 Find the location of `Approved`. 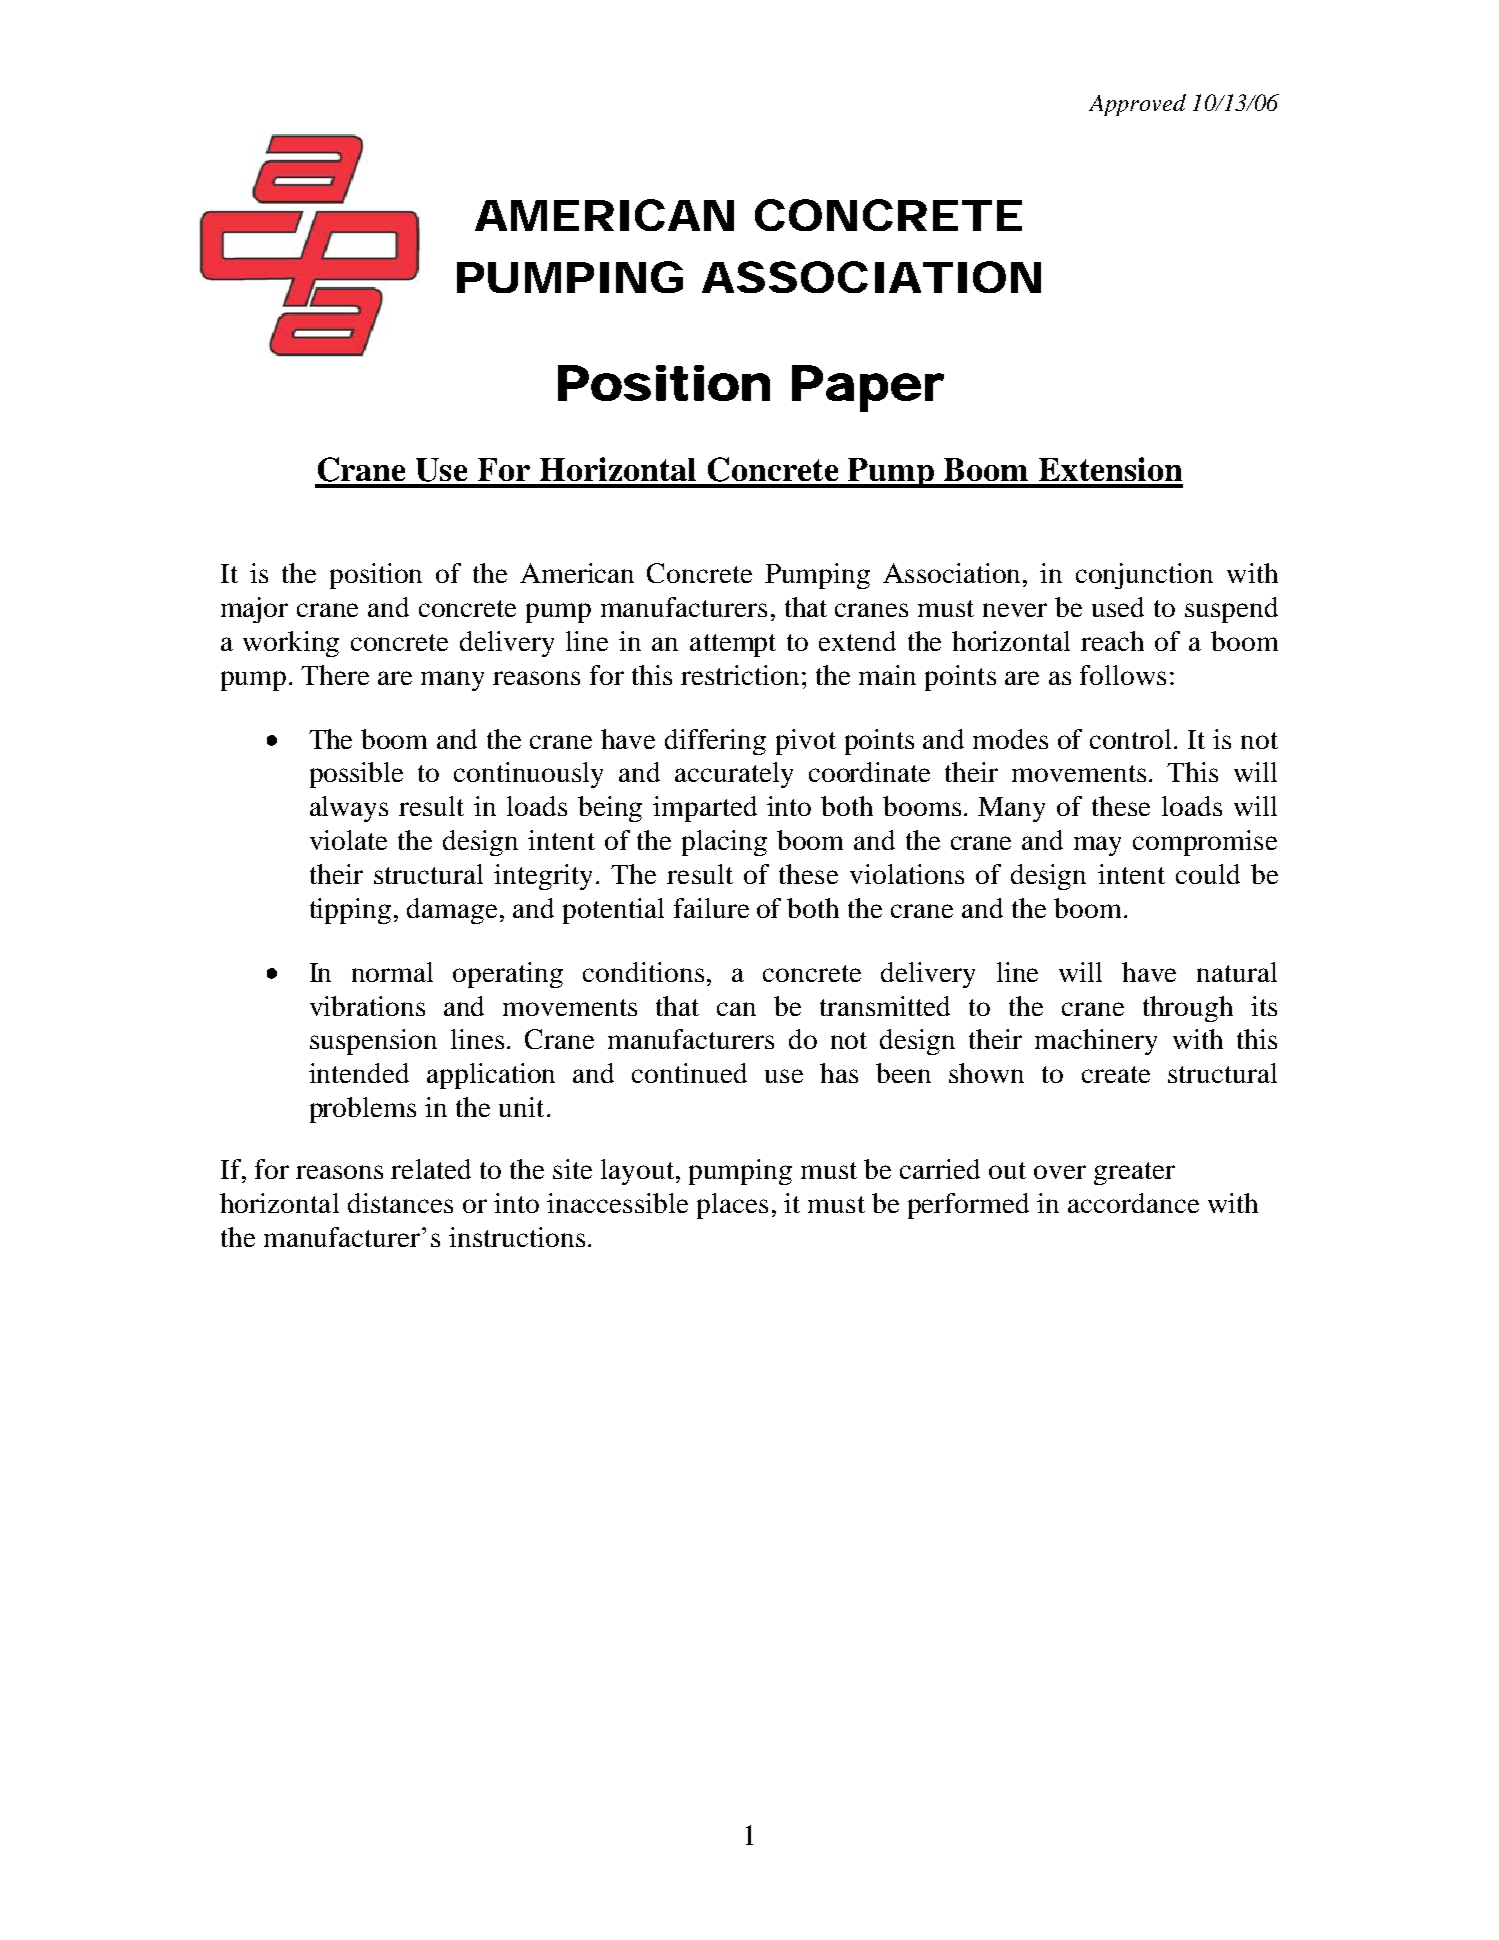

Approved is located at coordinates (1137, 105).
